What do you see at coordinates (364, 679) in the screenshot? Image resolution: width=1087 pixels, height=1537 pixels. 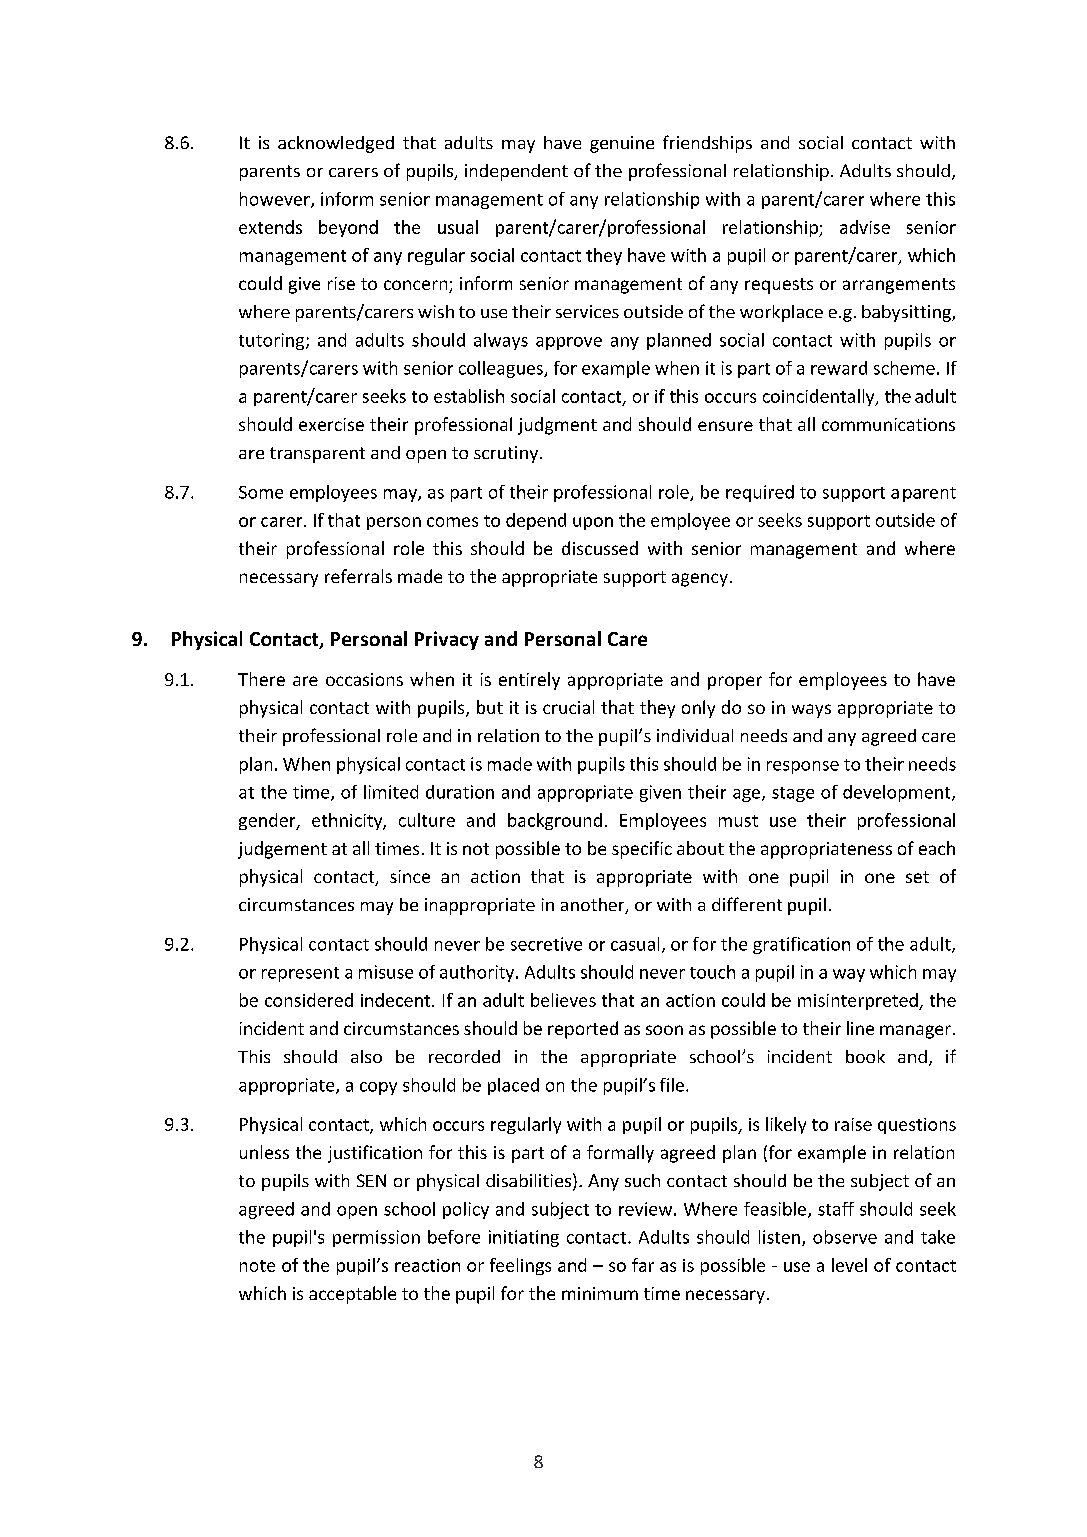 I see `occasions` at bounding box center [364, 679].
